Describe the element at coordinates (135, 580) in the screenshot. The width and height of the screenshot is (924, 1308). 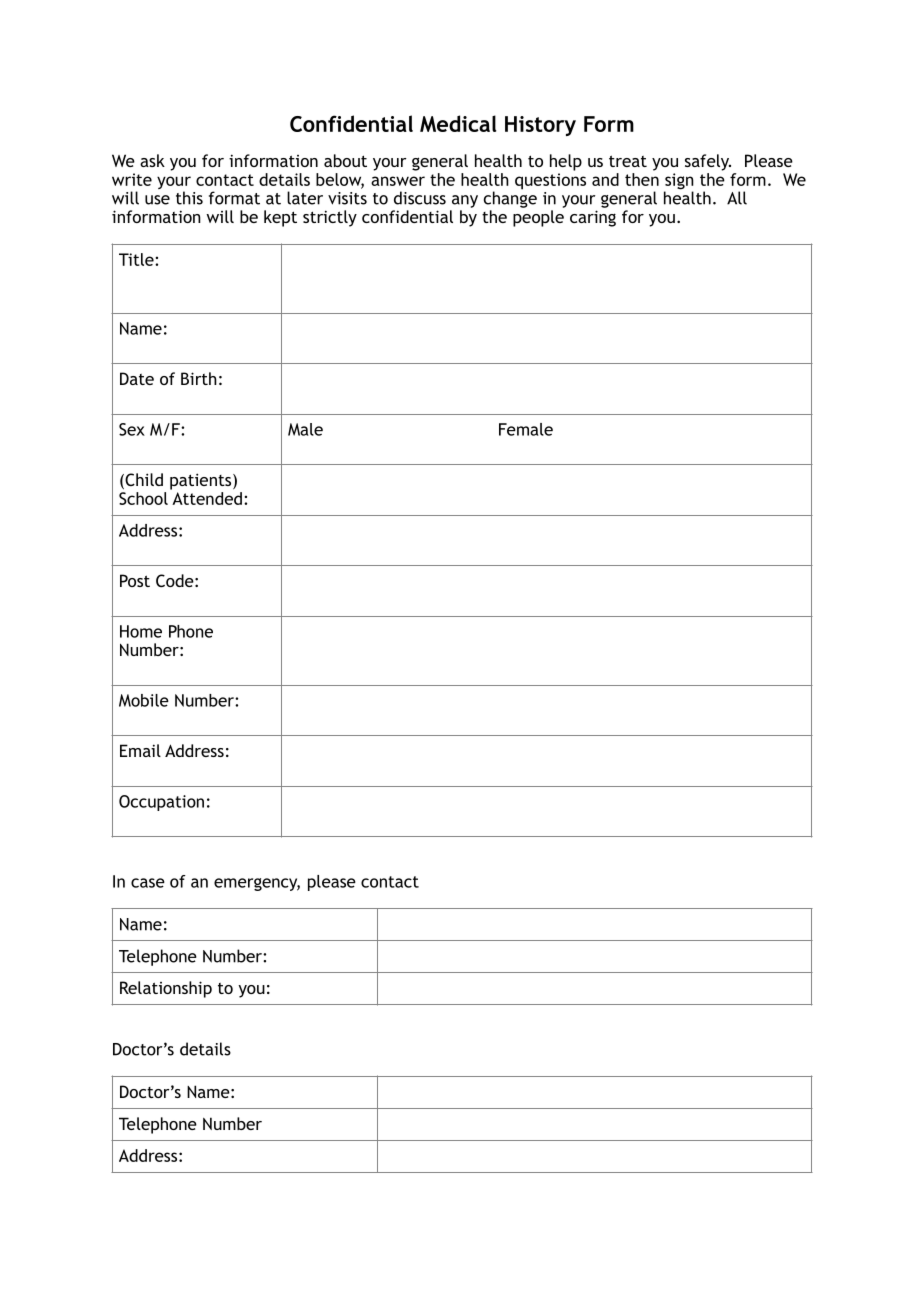
I see `Post` at that location.
